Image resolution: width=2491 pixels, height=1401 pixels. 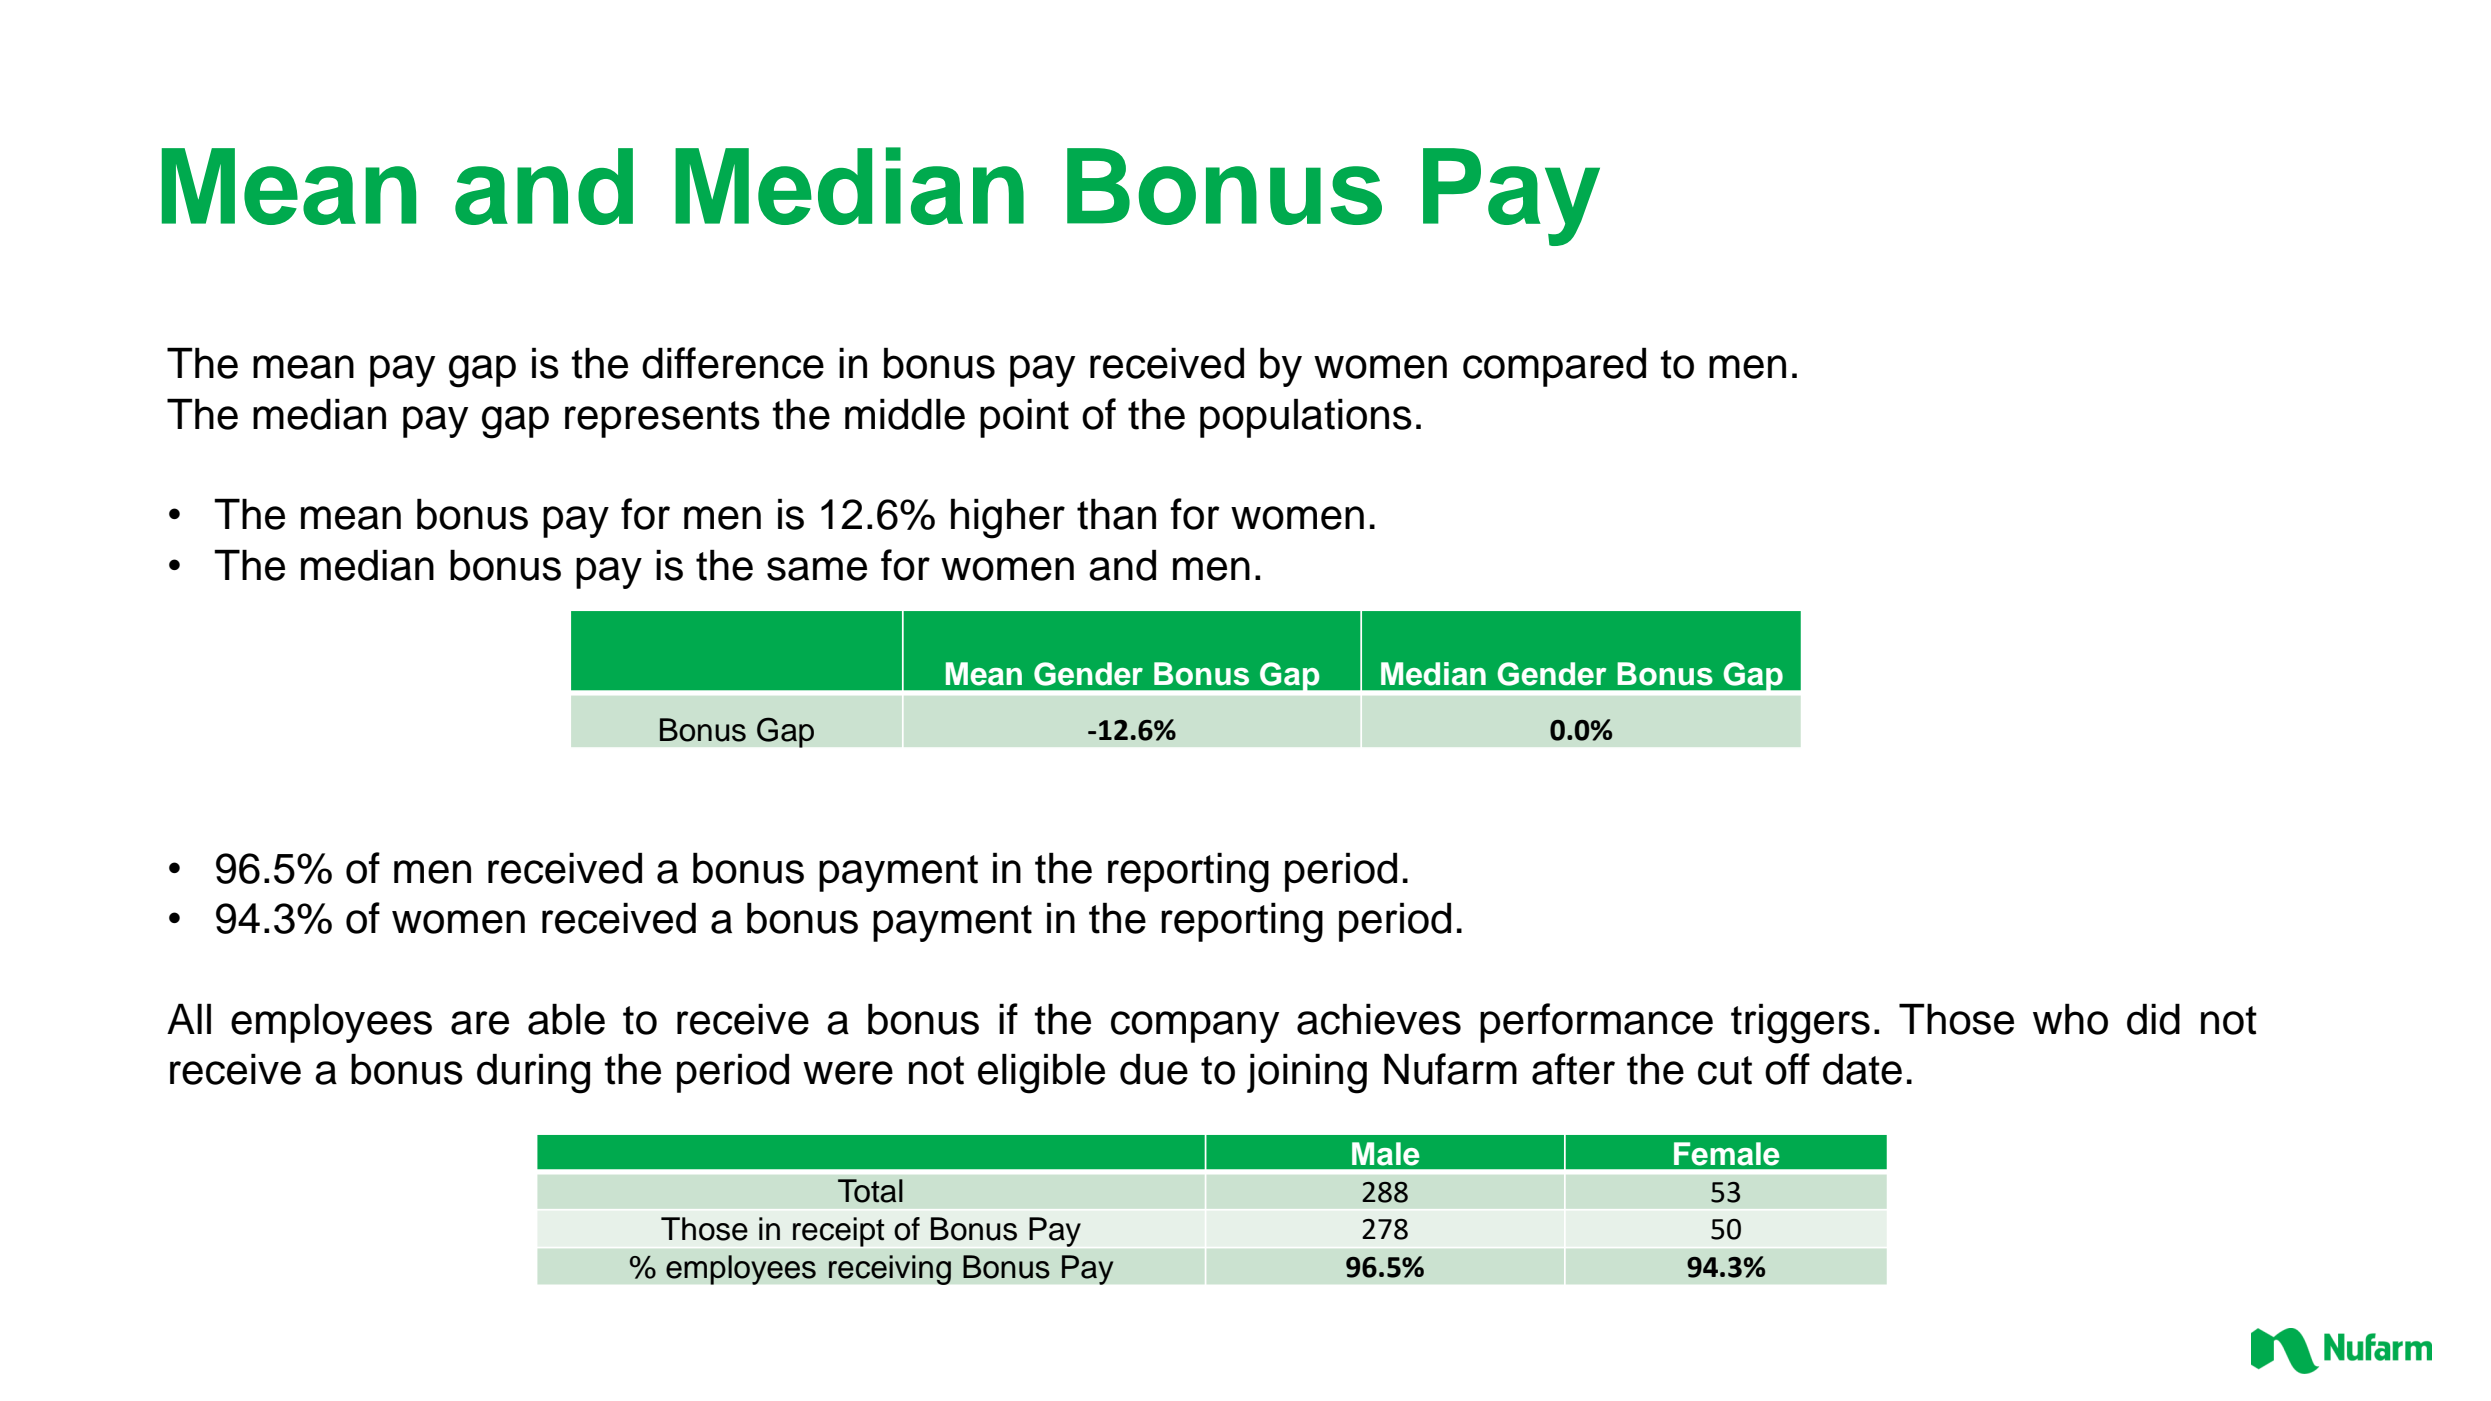 What do you see at coordinates (890, 1270) in the page?
I see `receiving` at bounding box center [890, 1270].
